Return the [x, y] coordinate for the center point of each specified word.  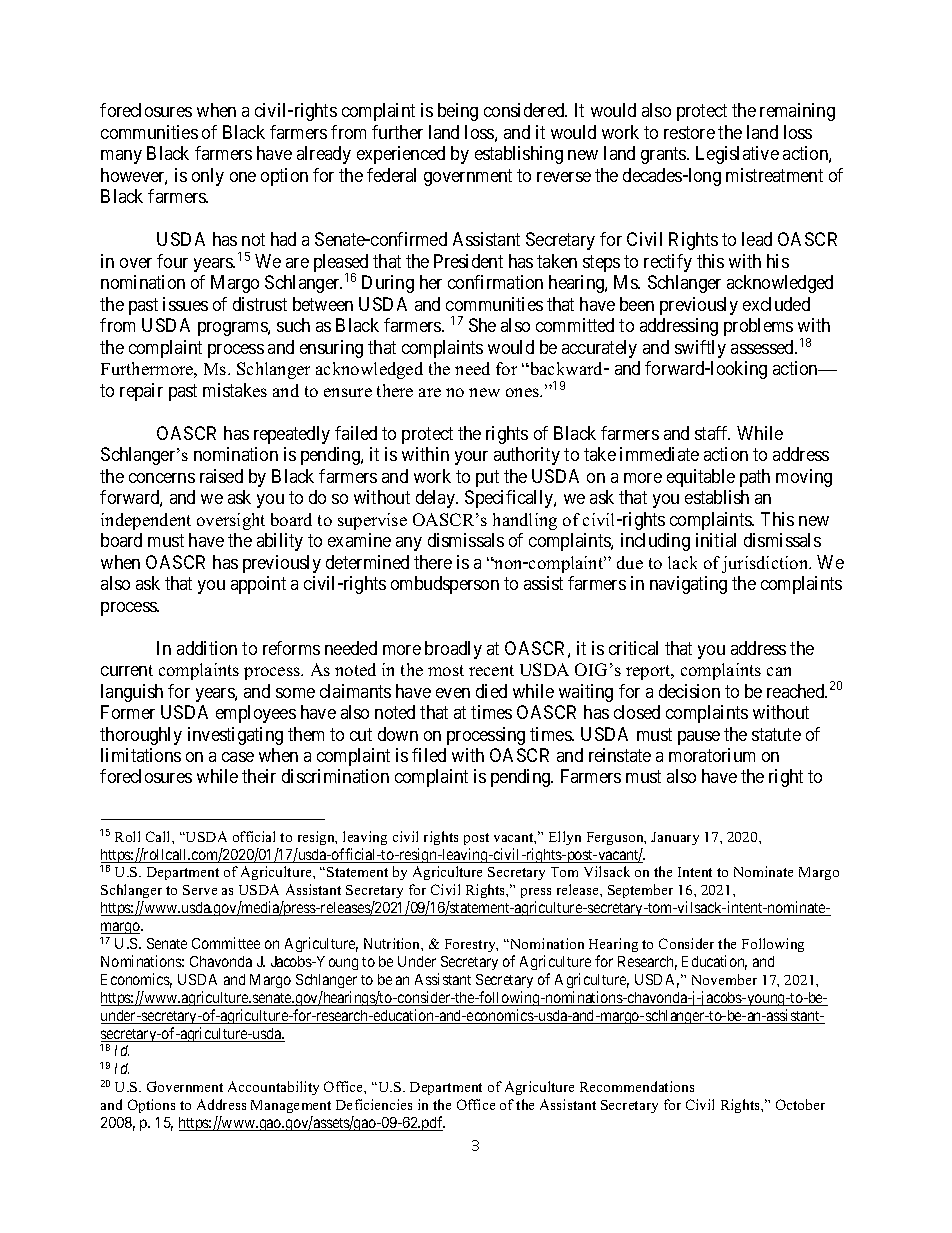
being [458, 112]
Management [291, 1106]
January [675, 838]
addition [207, 648]
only [208, 177]
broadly [453, 650]
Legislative [737, 155]
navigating [688, 585]
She [482, 325]
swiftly [700, 349]
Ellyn [565, 838]
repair [141, 392]
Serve [200, 890]
